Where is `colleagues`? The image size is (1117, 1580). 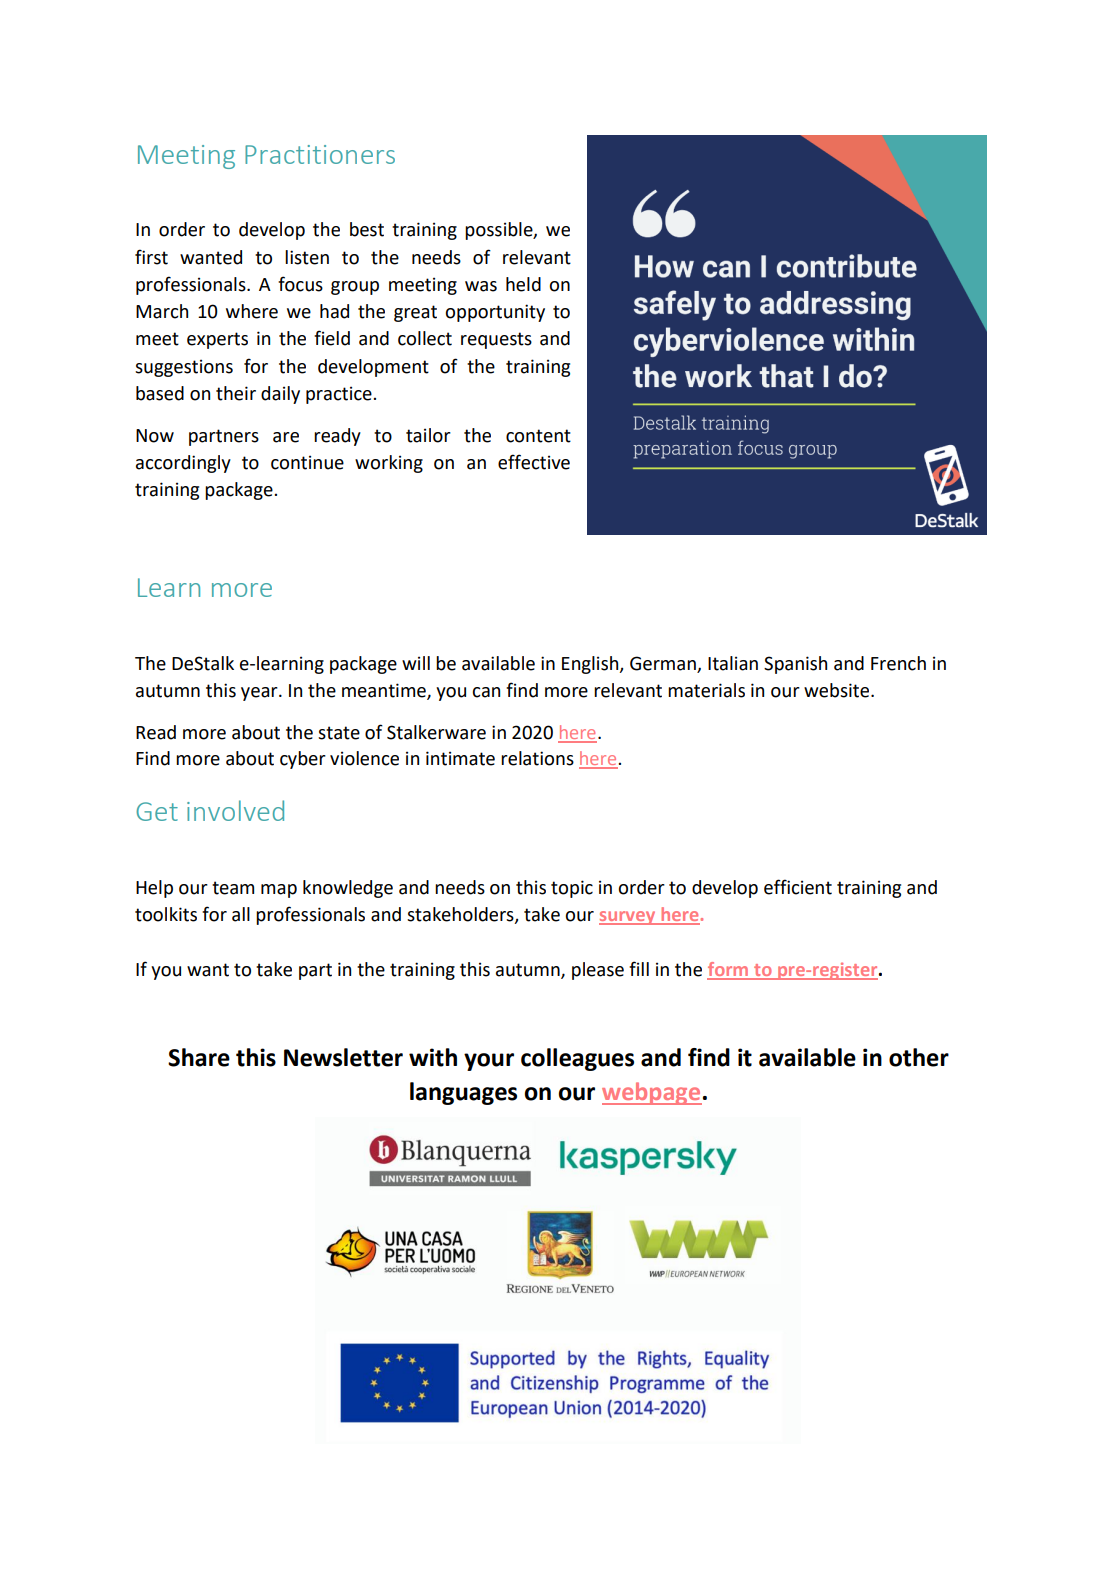
colleagues is located at coordinates (577, 1059).
